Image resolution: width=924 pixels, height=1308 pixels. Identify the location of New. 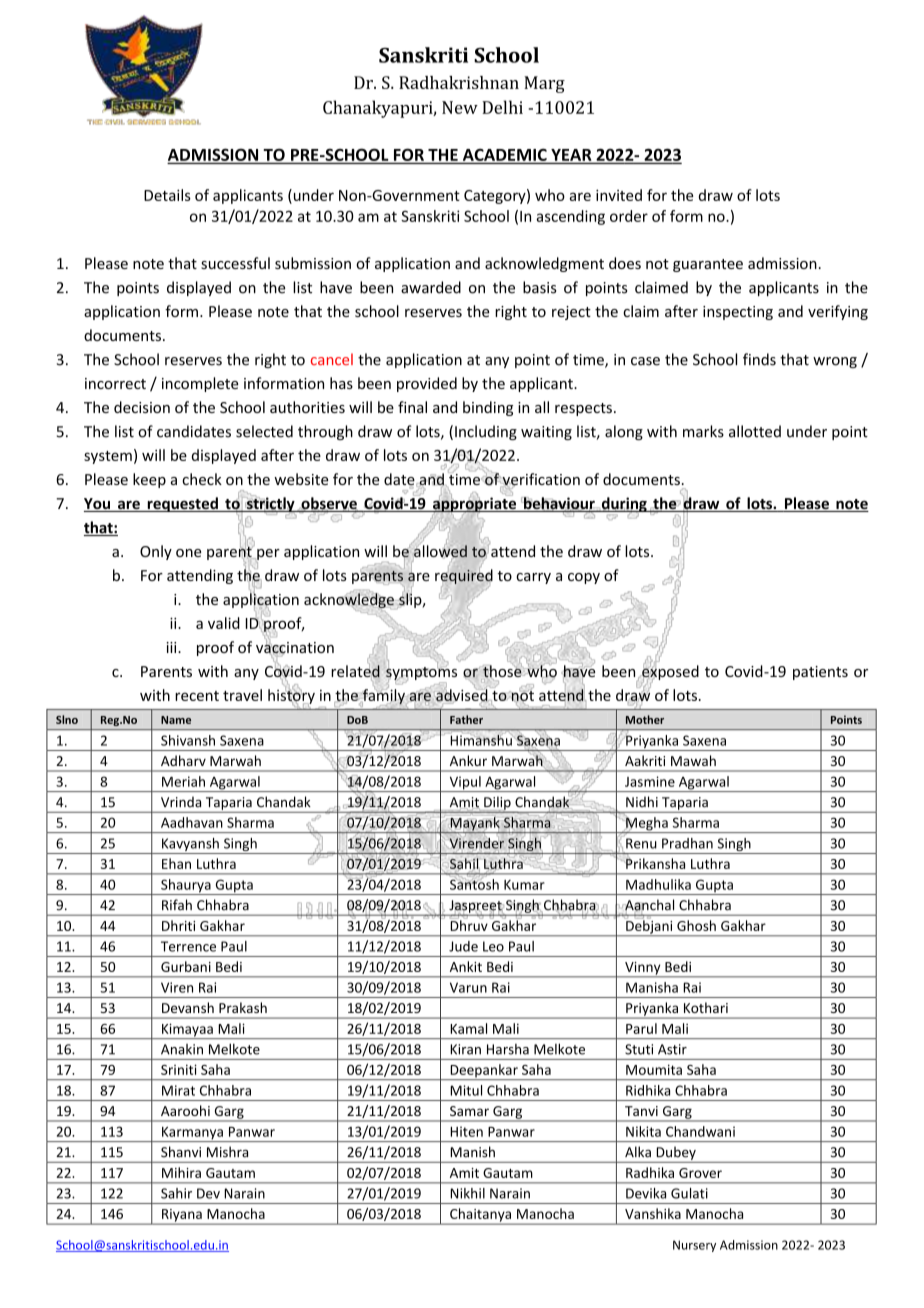
(460, 107).
